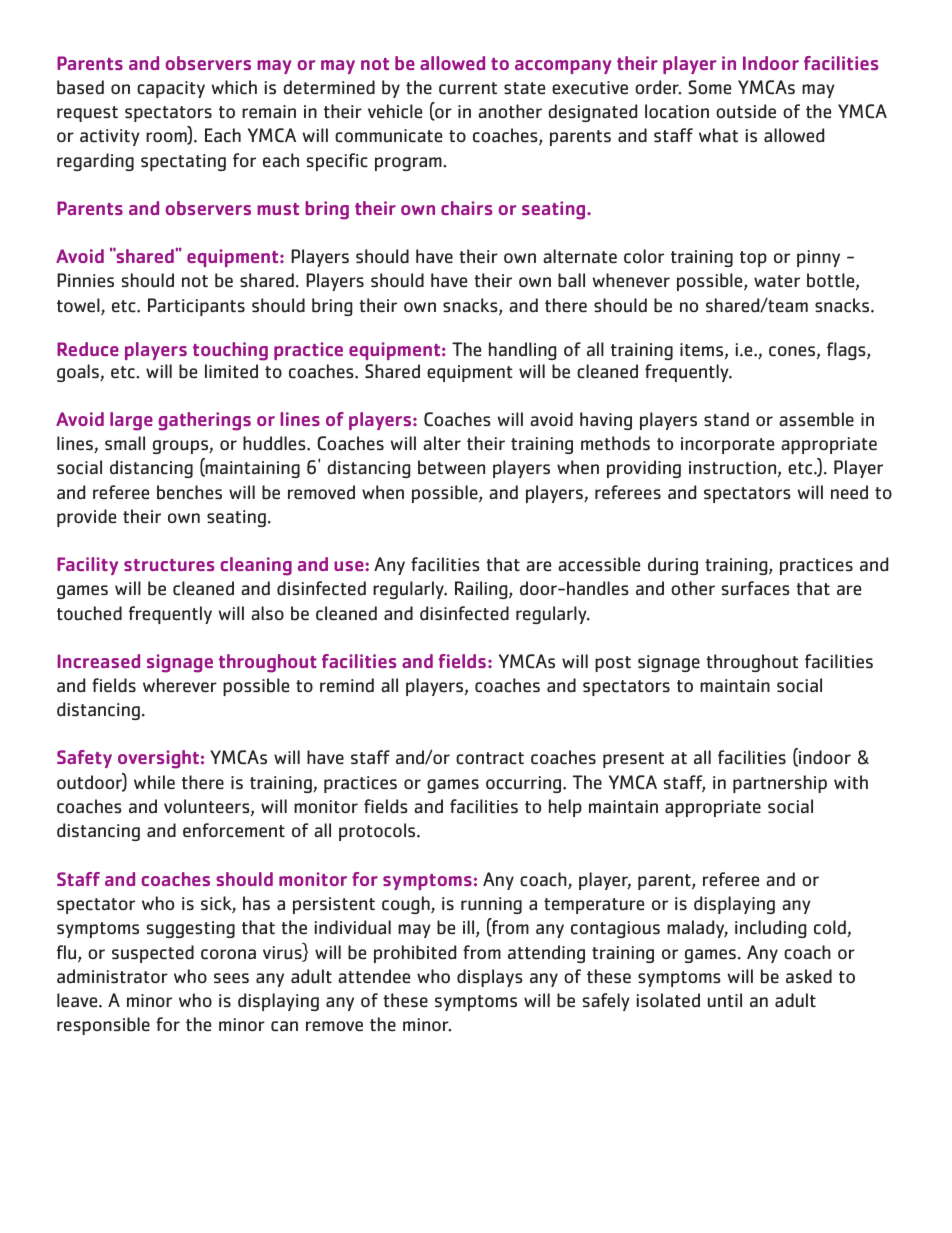 The height and width of the screenshot is (1233, 952). Describe the element at coordinates (468, 88) in the screenshot. I see `current` at that location.
